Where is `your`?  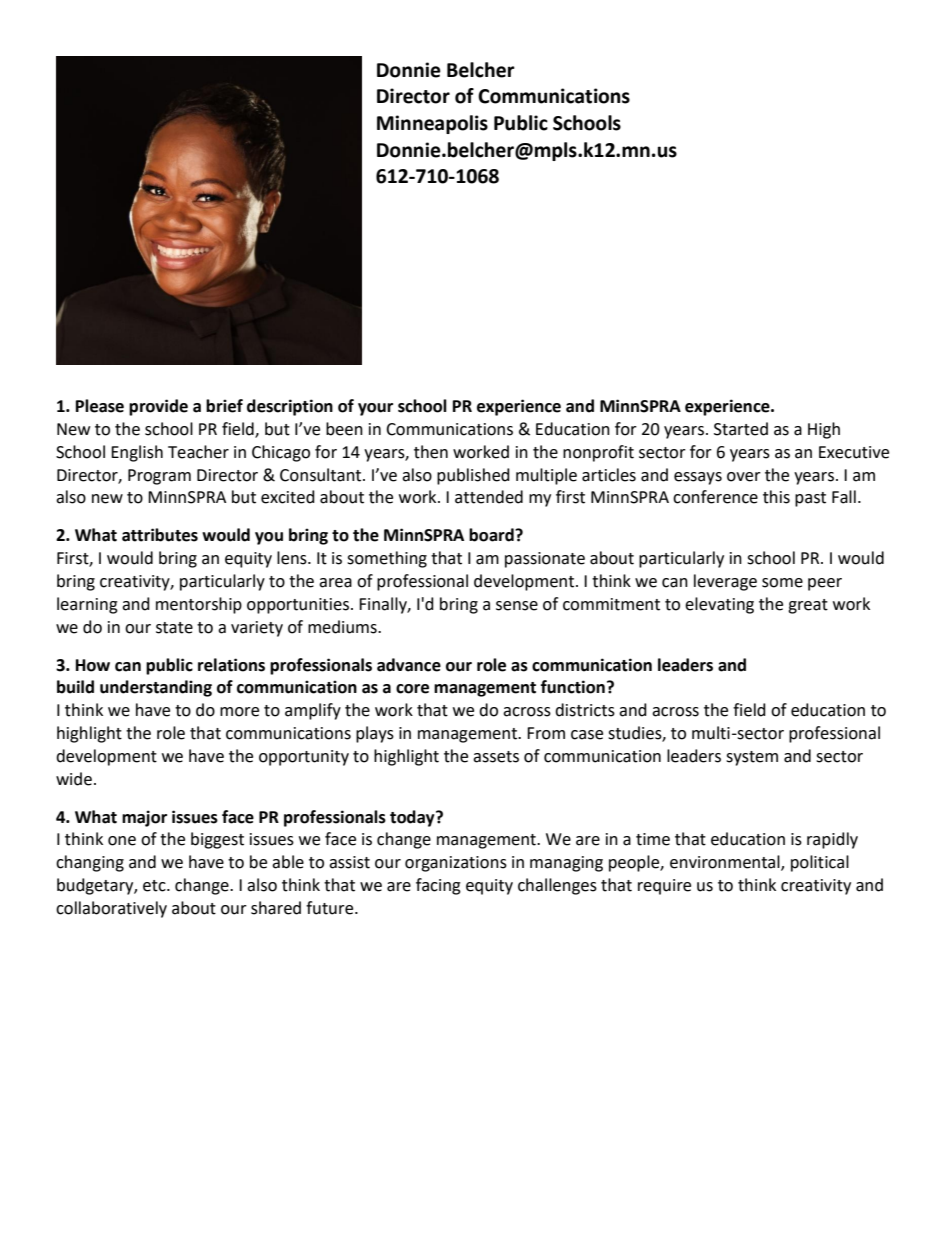
your is located at coordinates (375, 409).
